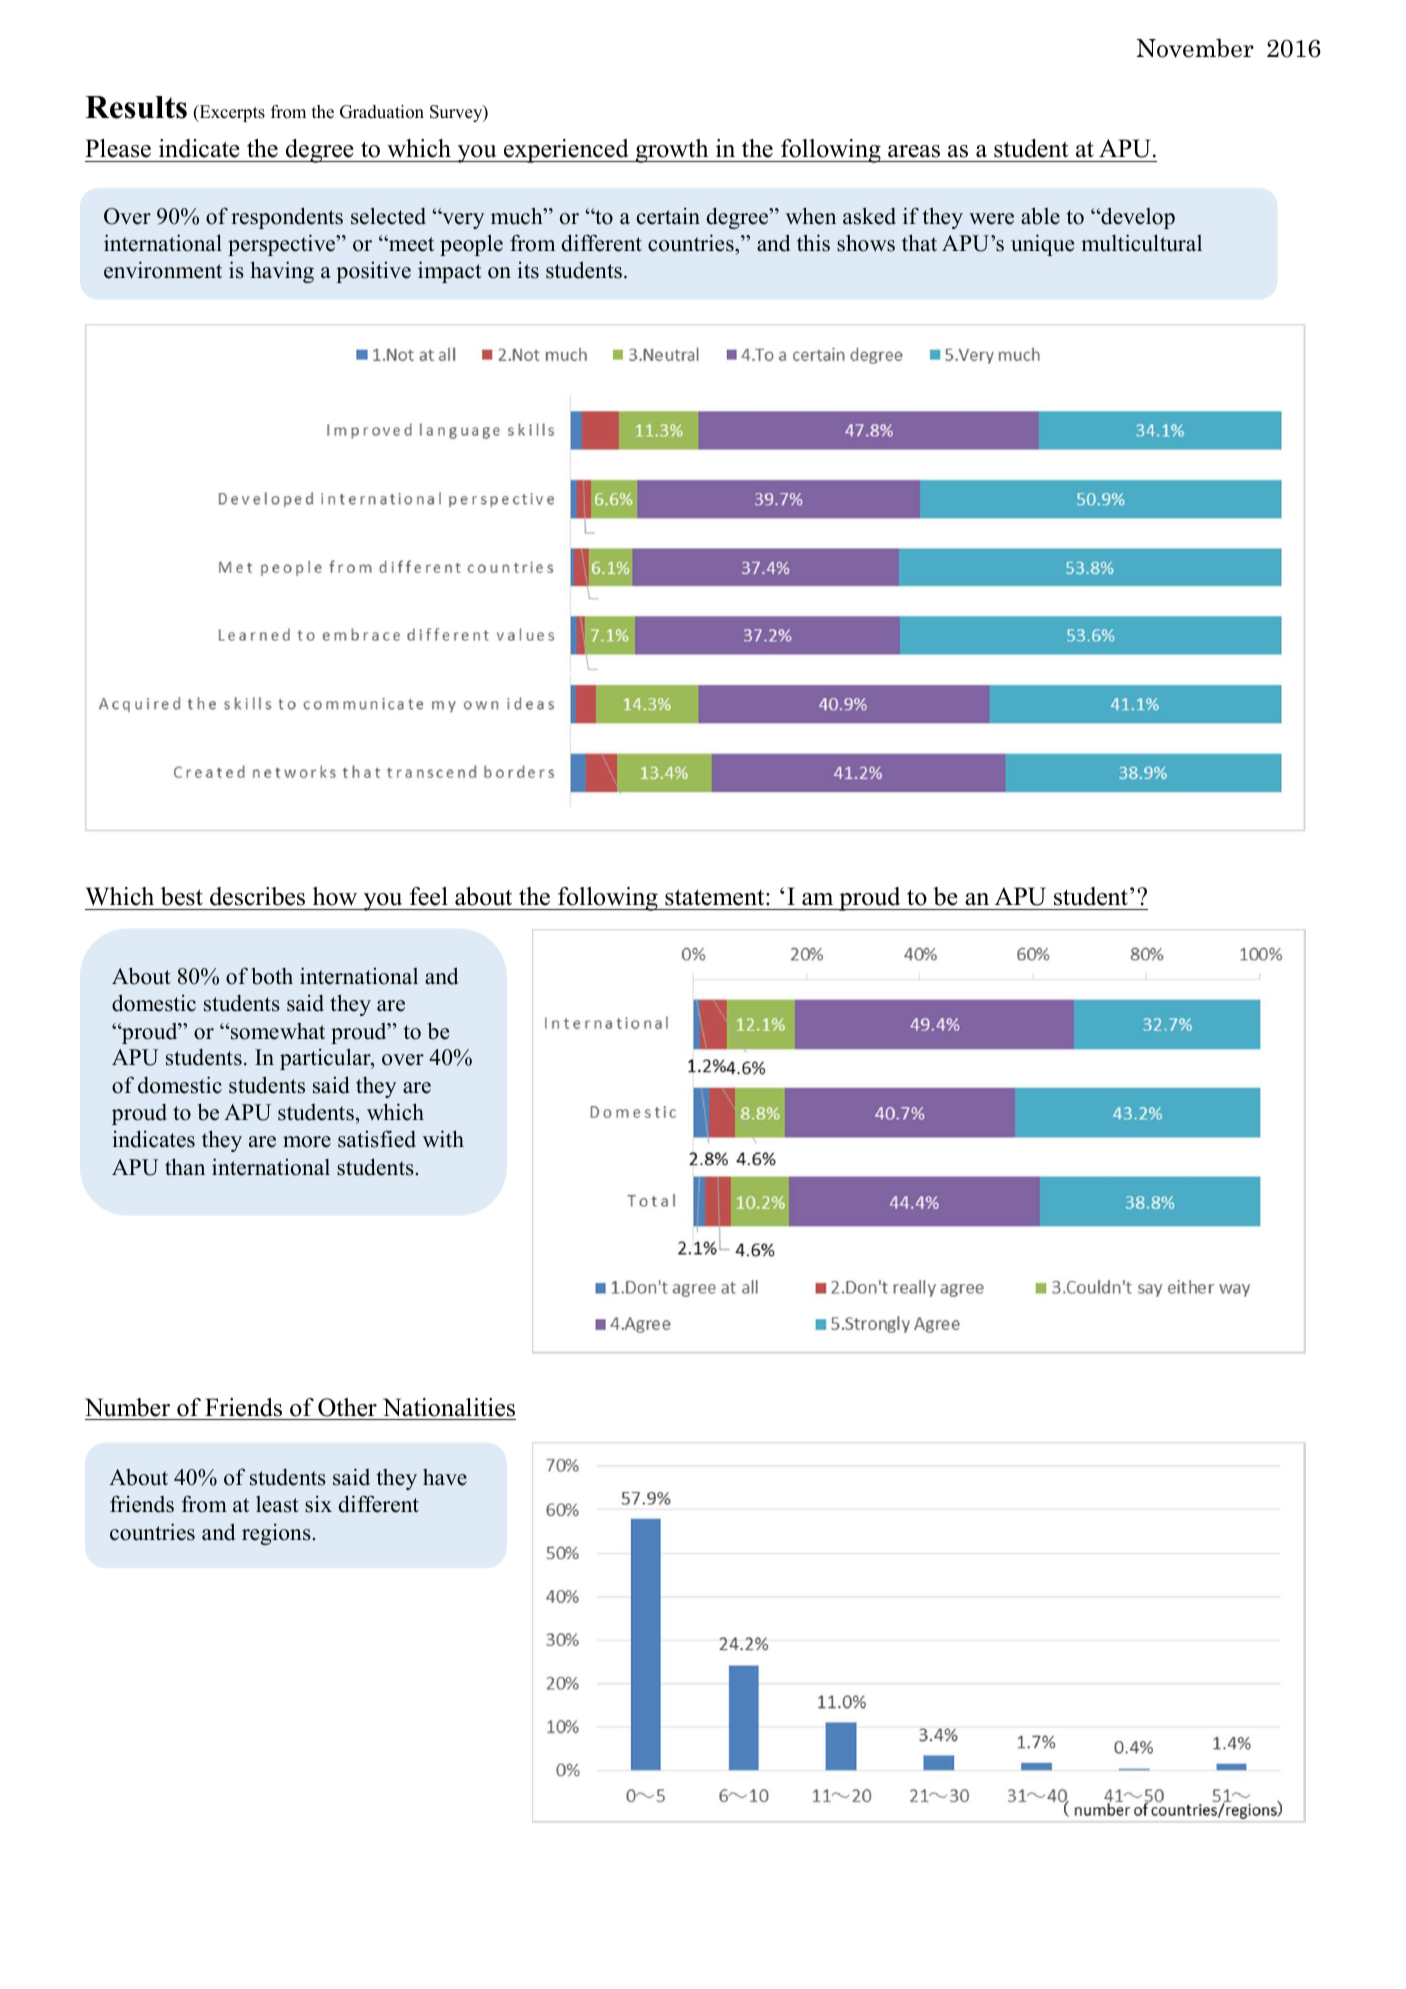 Image resolution: width=1406 pixels, height=1989 pixels. I want to click on more, so click(307, 1142).
